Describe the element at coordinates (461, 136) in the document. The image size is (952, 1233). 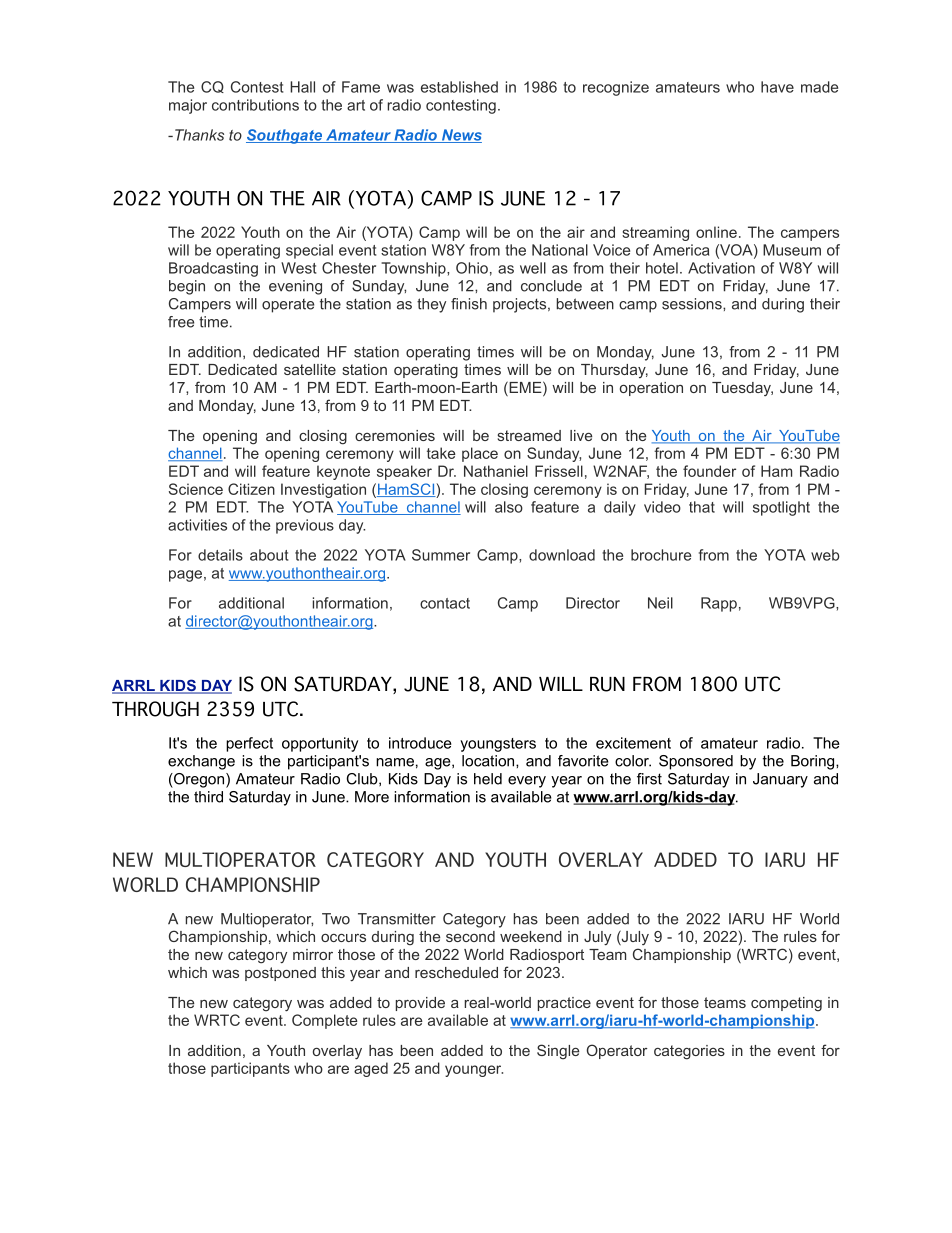
I see `News` at that location.
